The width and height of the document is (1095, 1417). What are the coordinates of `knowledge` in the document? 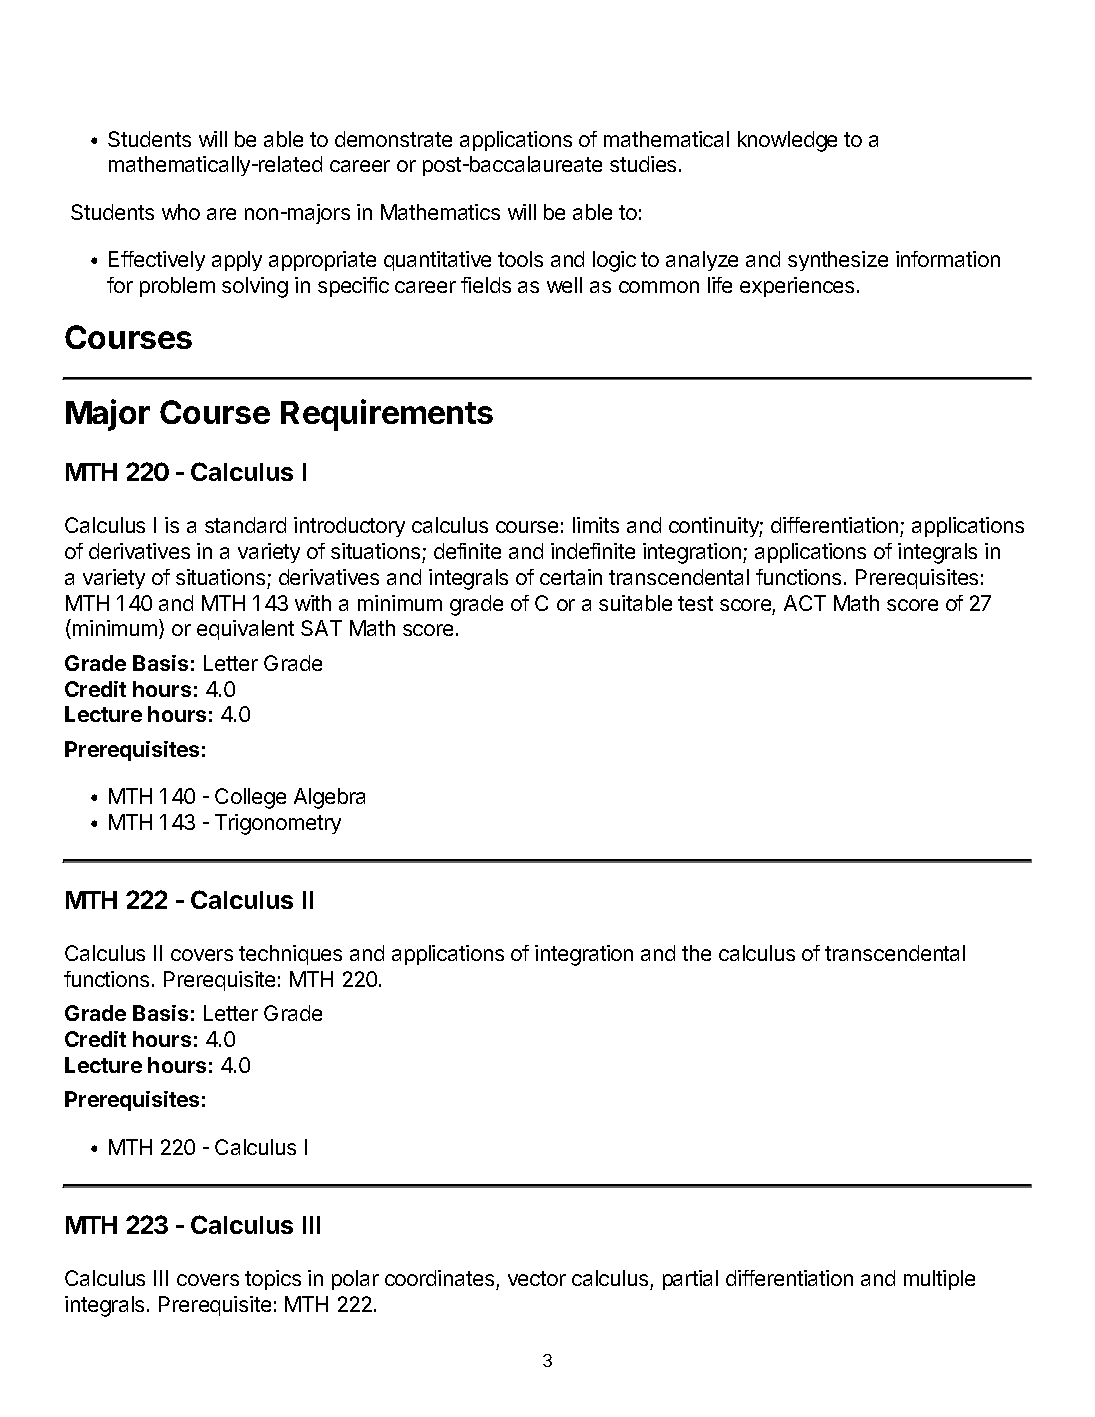 It's located at (787, 141).
